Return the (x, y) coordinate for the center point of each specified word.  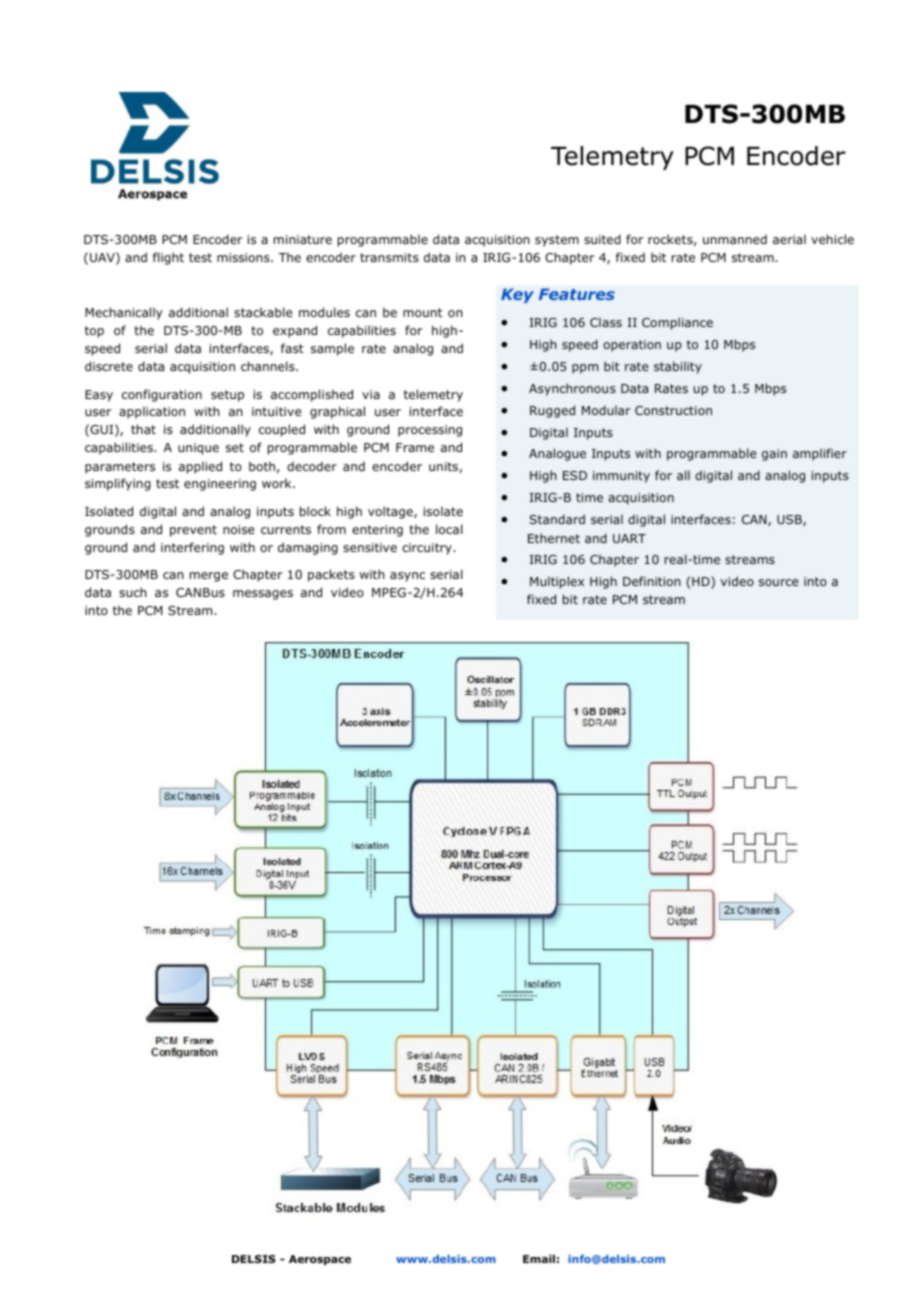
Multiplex (557, 582)
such (133, 592)
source (778, 582)
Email (539, 1258)
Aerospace (320, 1260)
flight (168, 258)
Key (517, 295)
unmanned (735, 239)
